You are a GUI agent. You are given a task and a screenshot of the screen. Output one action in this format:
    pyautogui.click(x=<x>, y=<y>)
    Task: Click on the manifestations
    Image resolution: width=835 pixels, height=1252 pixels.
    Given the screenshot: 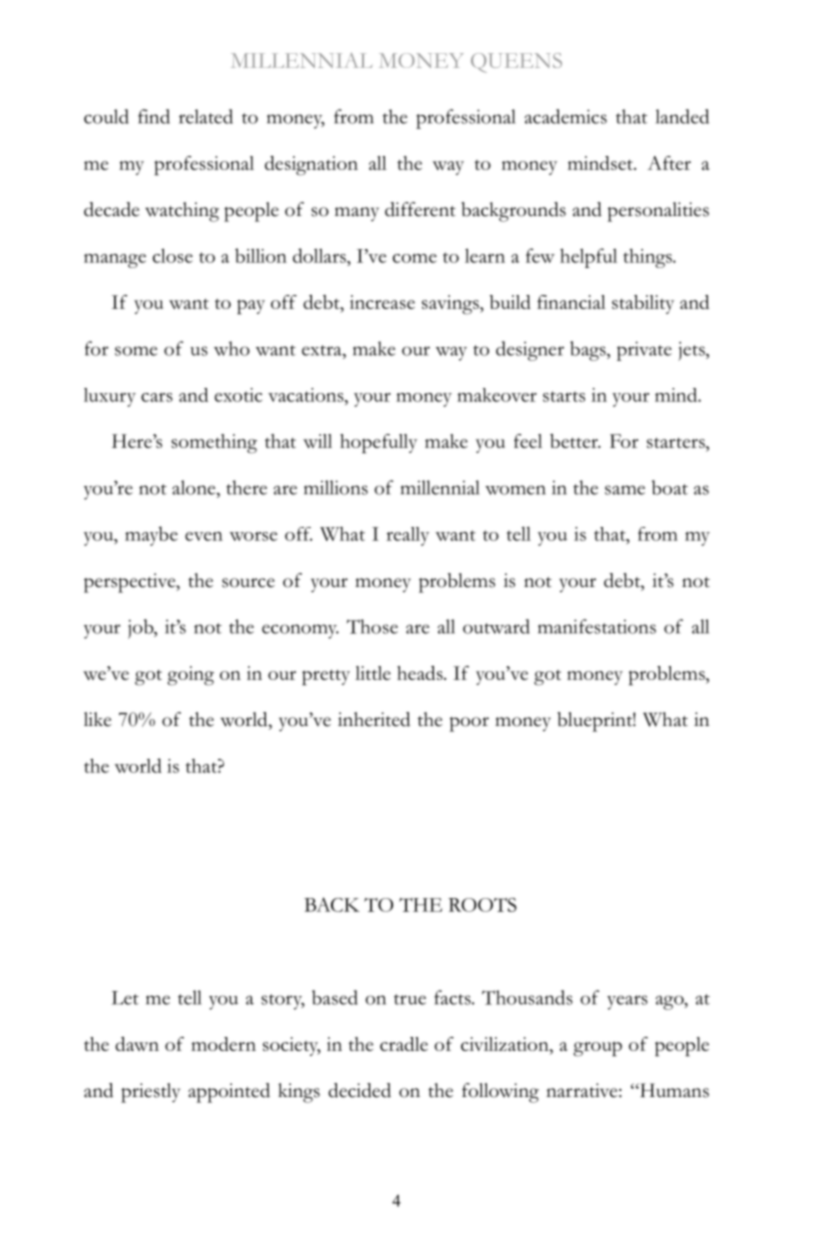 What is the action you would take?
    pyautogui.click(x=597, y=626)
